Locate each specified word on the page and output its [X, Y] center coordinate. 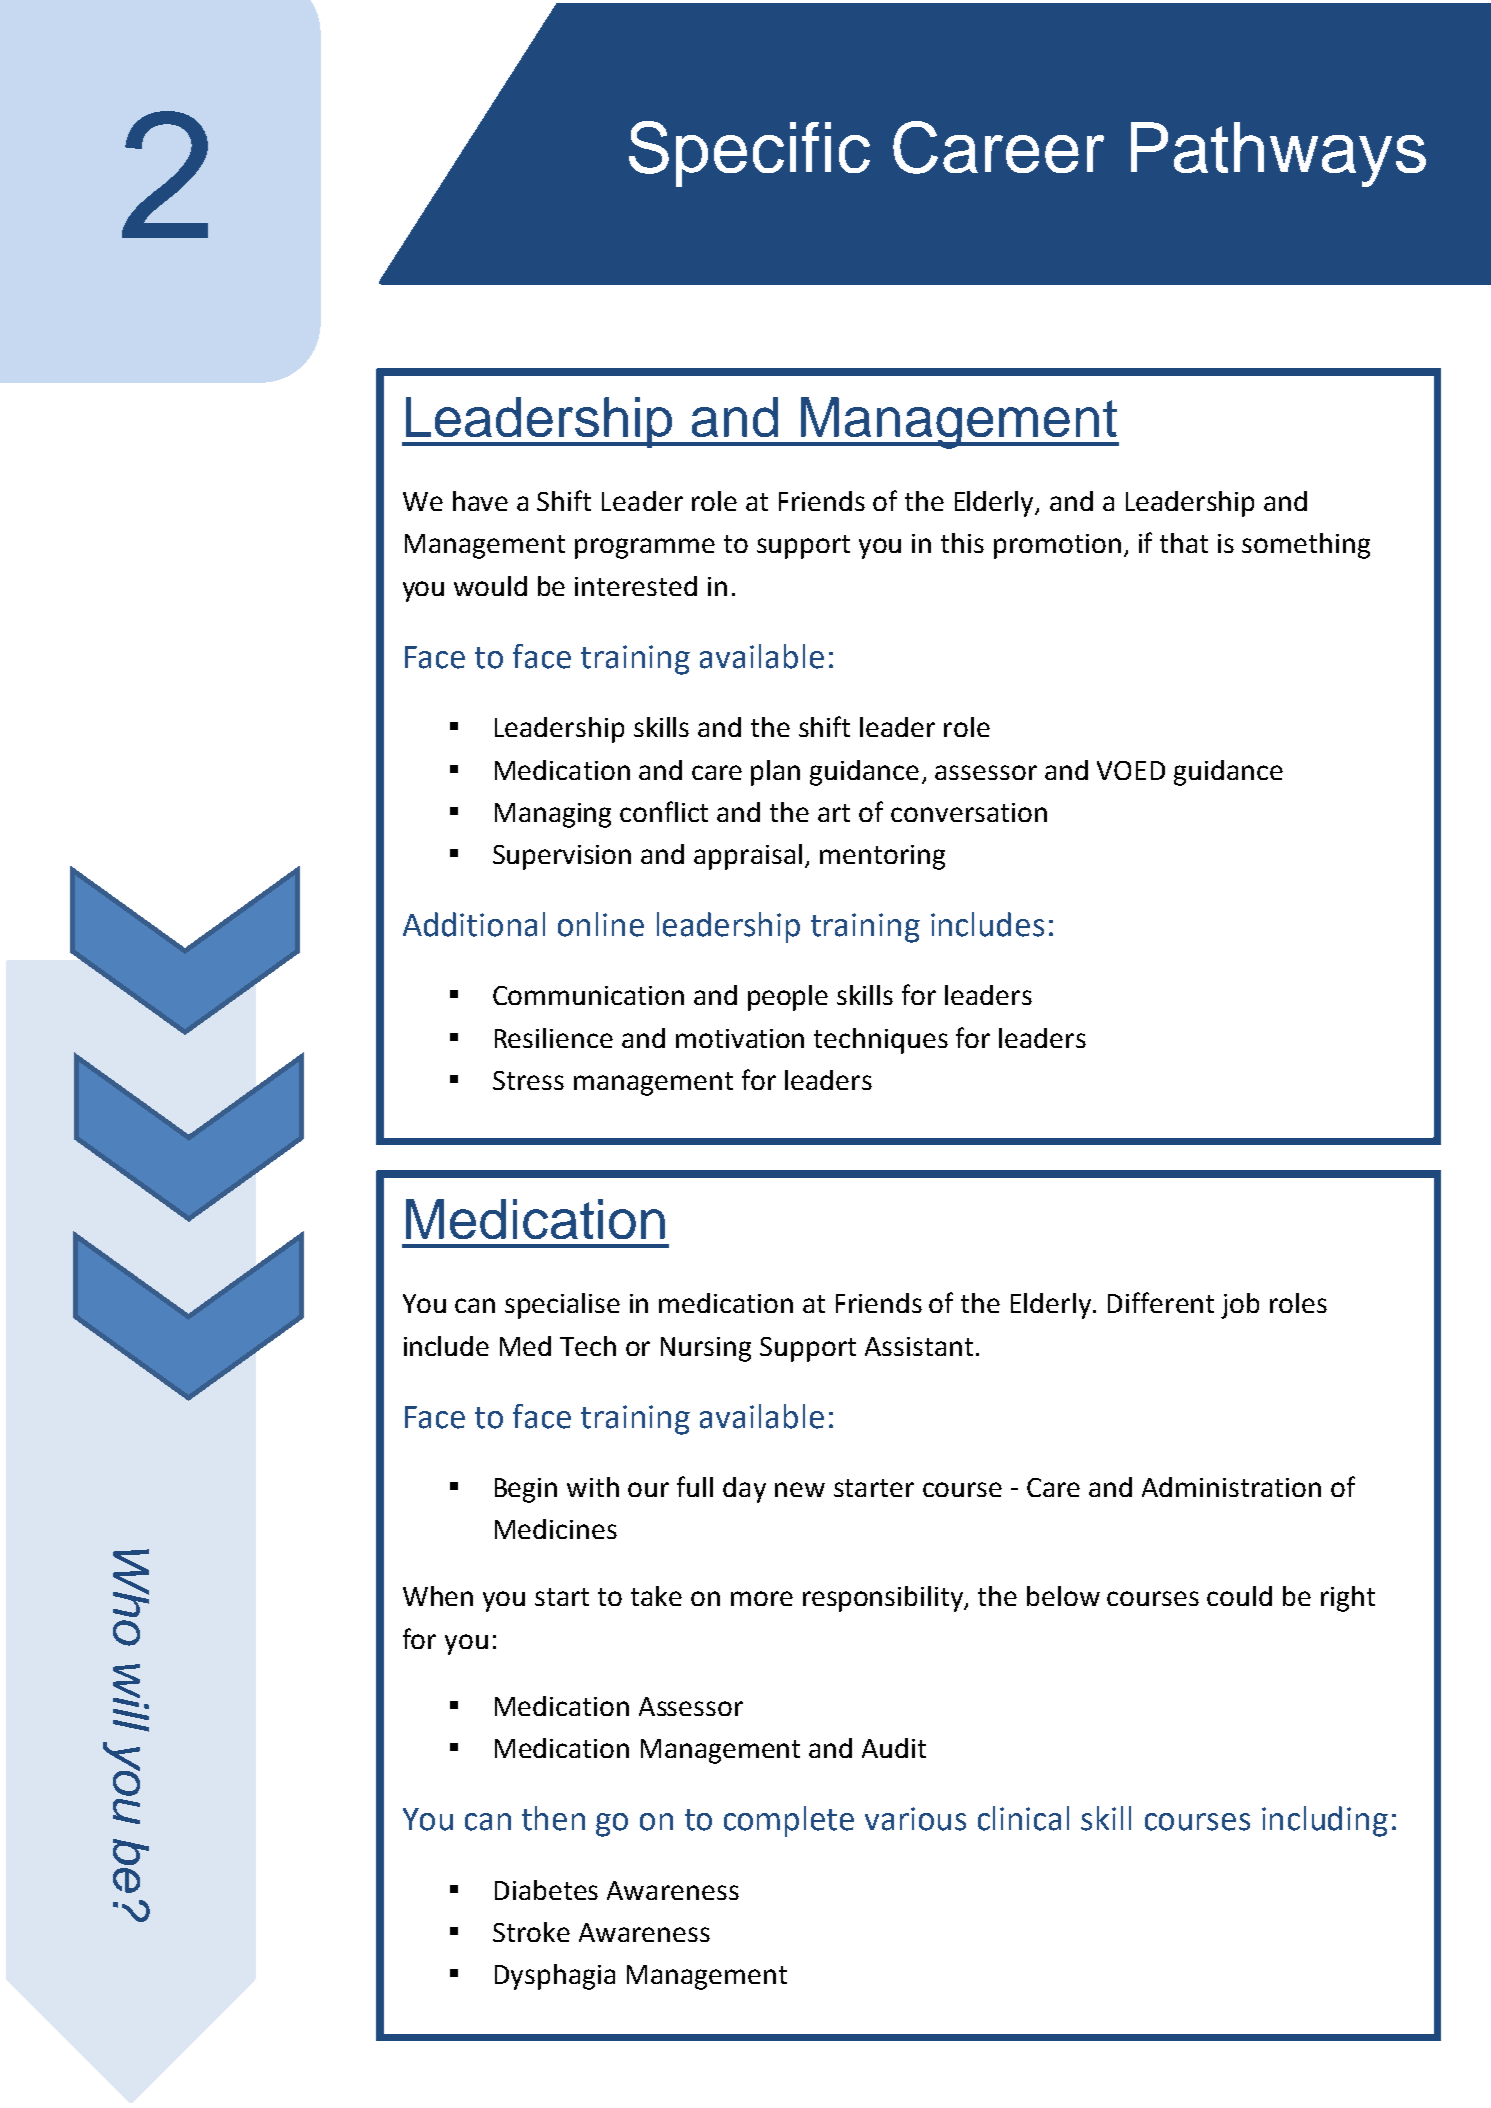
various [915, 1819]
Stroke [531, 1932]
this [962, 543]
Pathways [1278, 154]
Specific [749, 154]
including [1325, 1821]
